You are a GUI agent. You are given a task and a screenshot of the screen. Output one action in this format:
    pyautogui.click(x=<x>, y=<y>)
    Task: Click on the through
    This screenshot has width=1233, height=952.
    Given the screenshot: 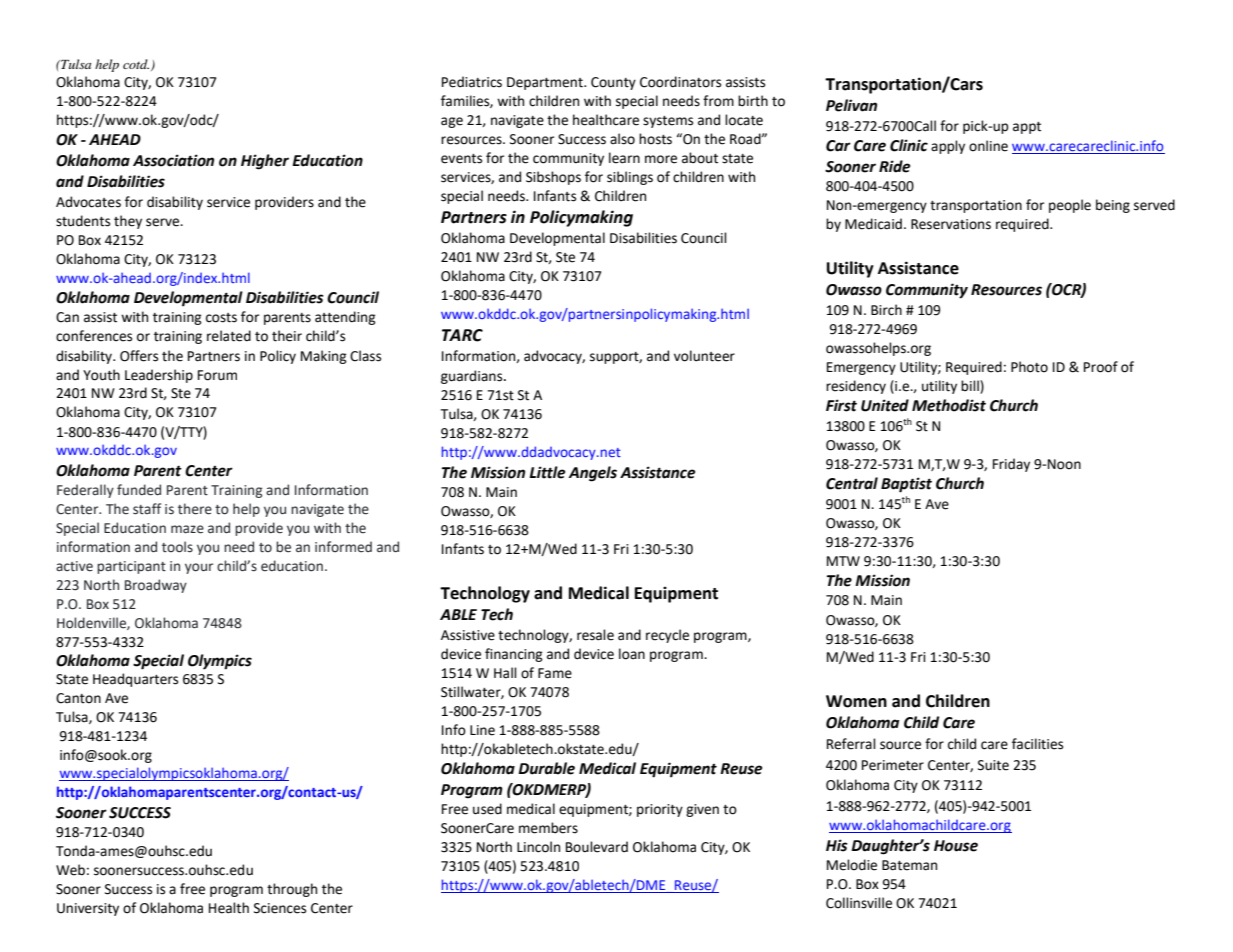 What is the action you would take?
    pyautogui.click(x=292, y=890)
